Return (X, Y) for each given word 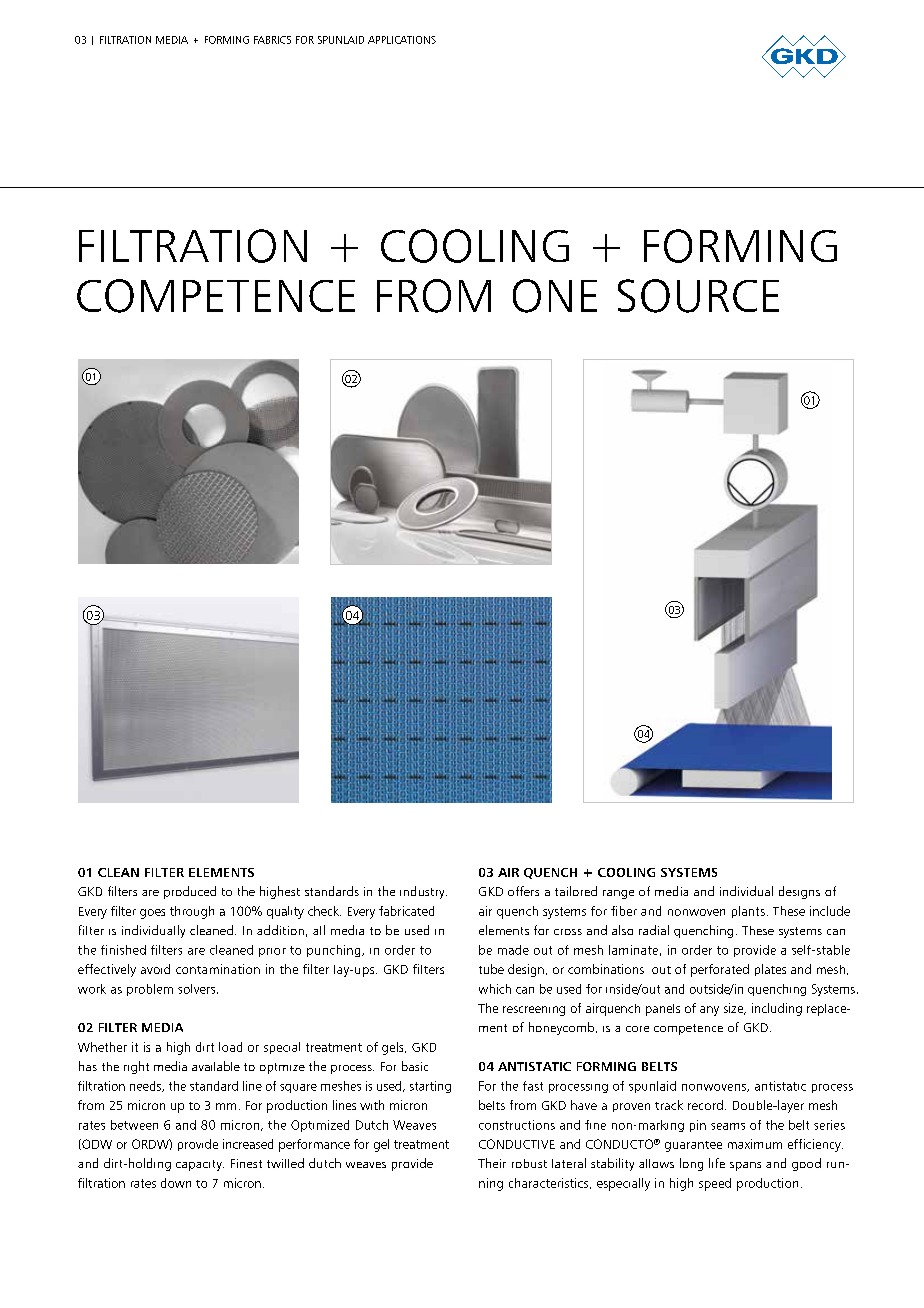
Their (492, 1163)
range (618, 894)
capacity (200, 1165)
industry (423, 892)
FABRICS (272, 40)
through (192, 912)
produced (190, 892)
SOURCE (698, 296)
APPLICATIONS (402, 40)
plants (748, 912)
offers (523, 891)
